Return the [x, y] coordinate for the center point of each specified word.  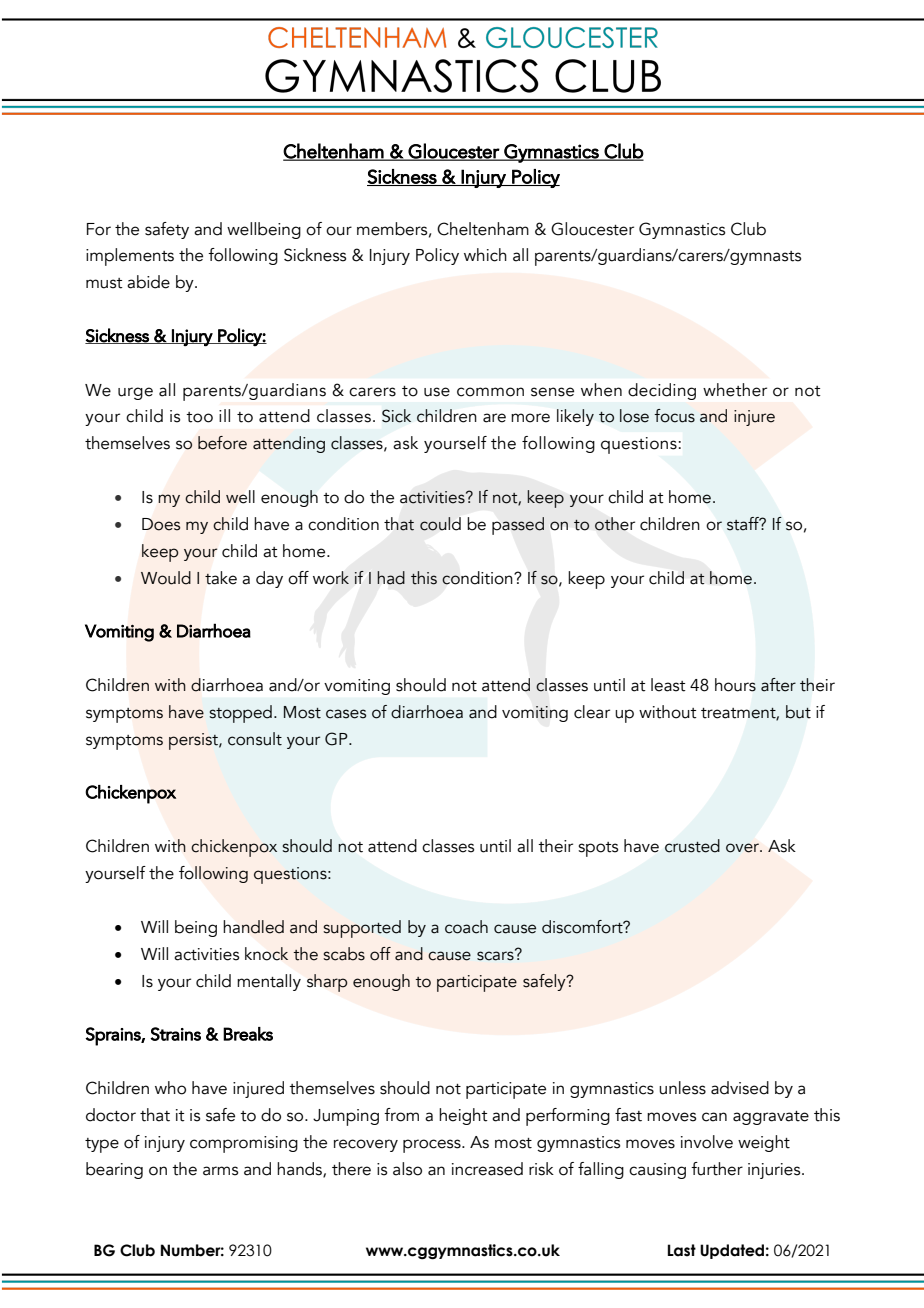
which [485, 255]
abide [148, 282]
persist [194, 741]
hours [735, 685]
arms [220, 1171]
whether [735, 390]
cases [346, 714]
